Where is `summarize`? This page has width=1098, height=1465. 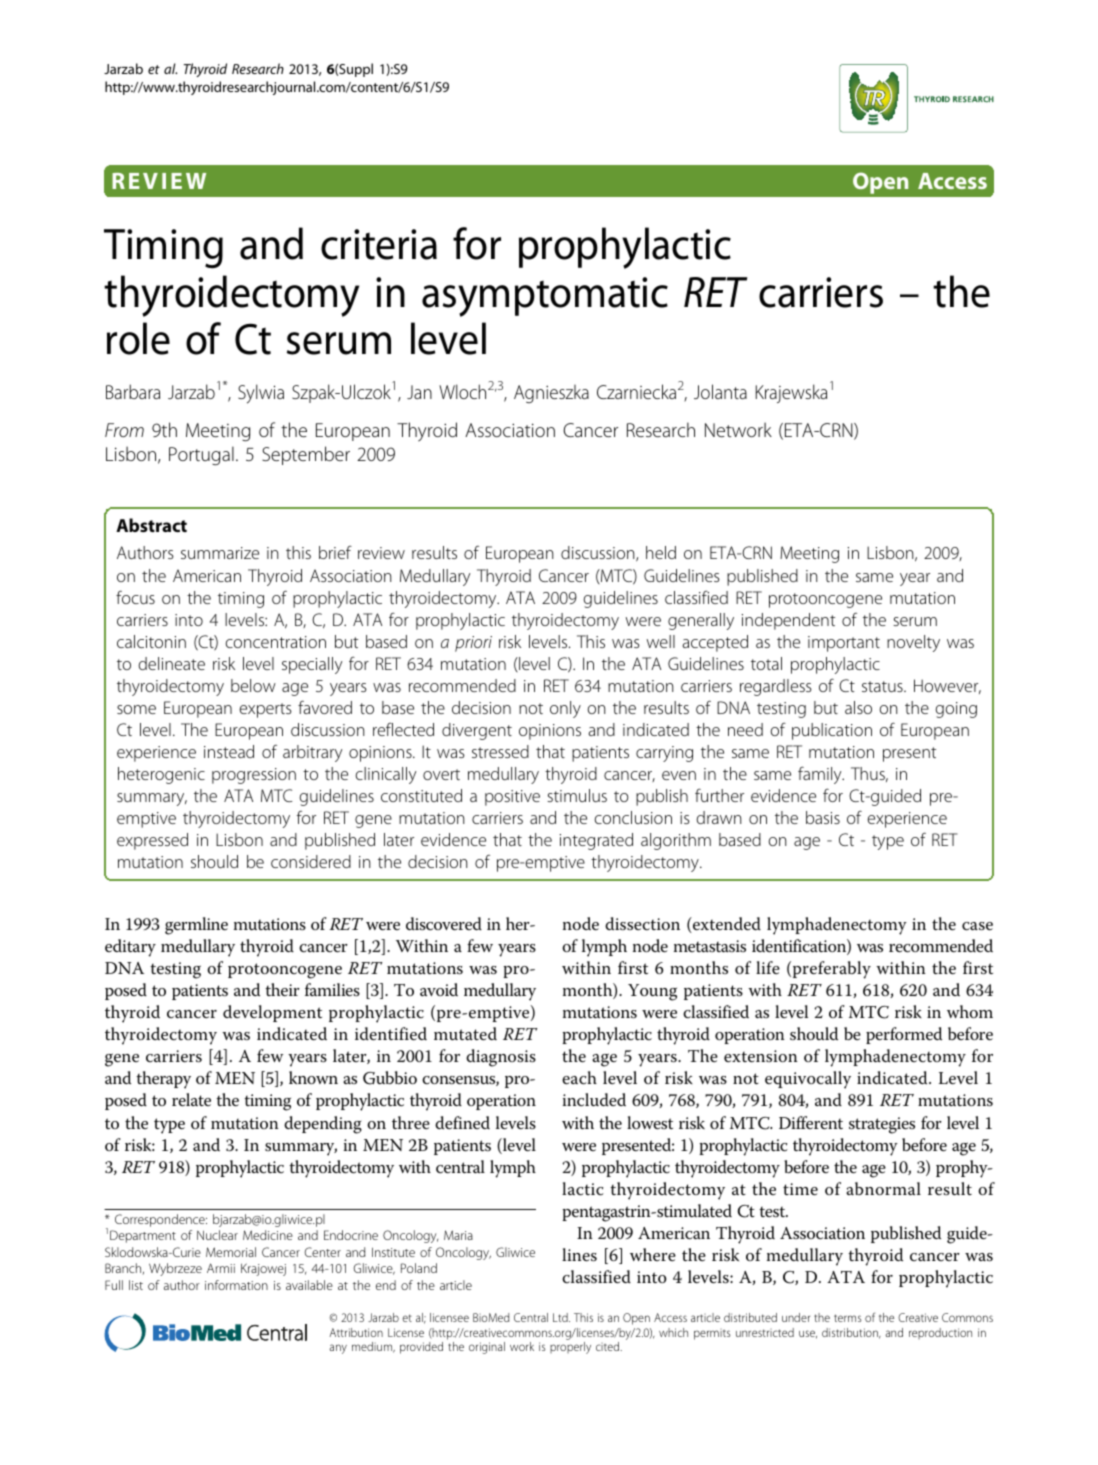
summarize is located at coordinates (220, 553).
